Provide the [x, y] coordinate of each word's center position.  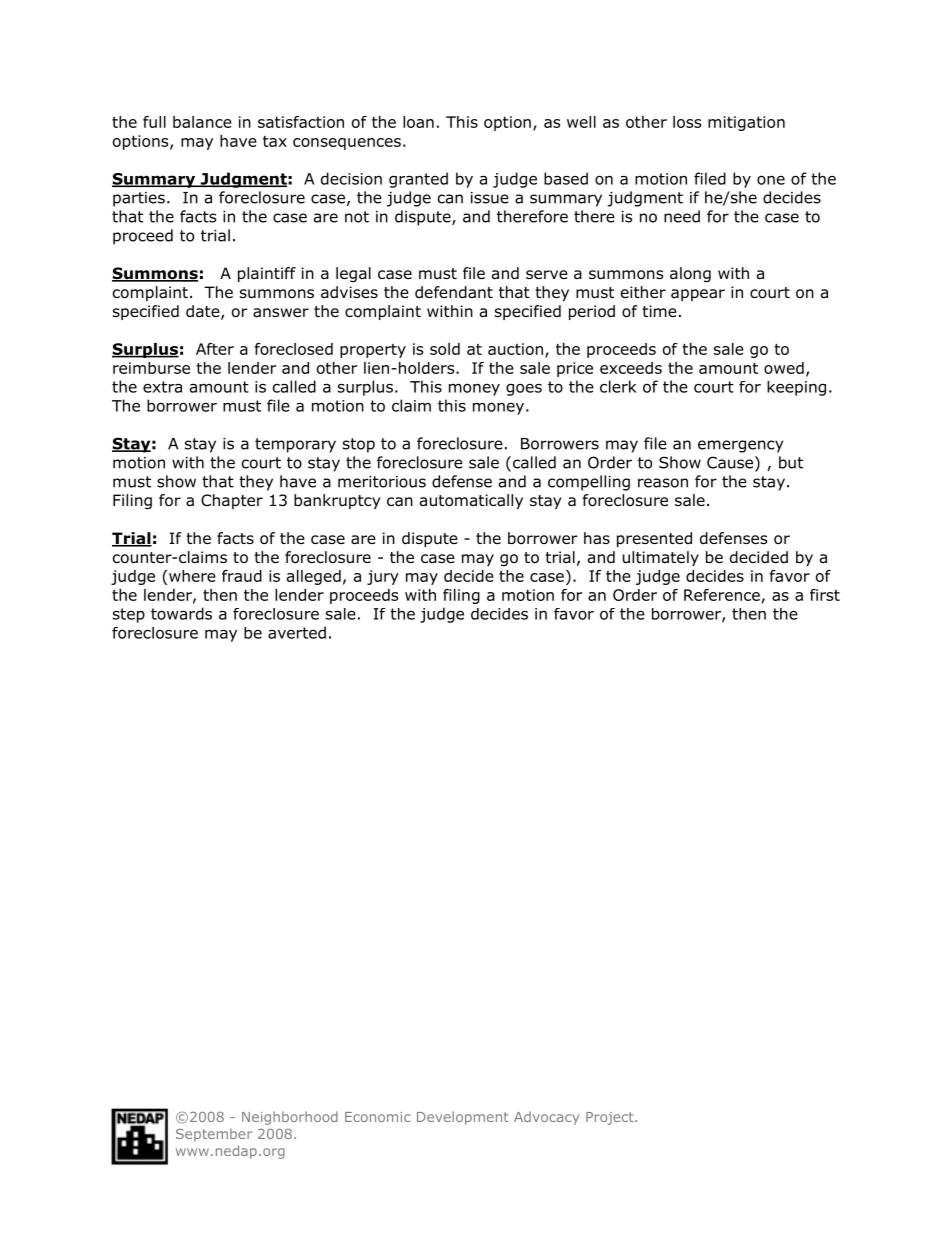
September [214, 1135]
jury [383, 577]
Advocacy [546, 1118]
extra [162, 387]
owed [784, 368]
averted [297, 632]
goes [524, 389]
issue [490, 198]
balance [202, 122]
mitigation [746, 123]
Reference [722, 595]
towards [181, 613]
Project [611, 1118]
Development [463, 1118]
